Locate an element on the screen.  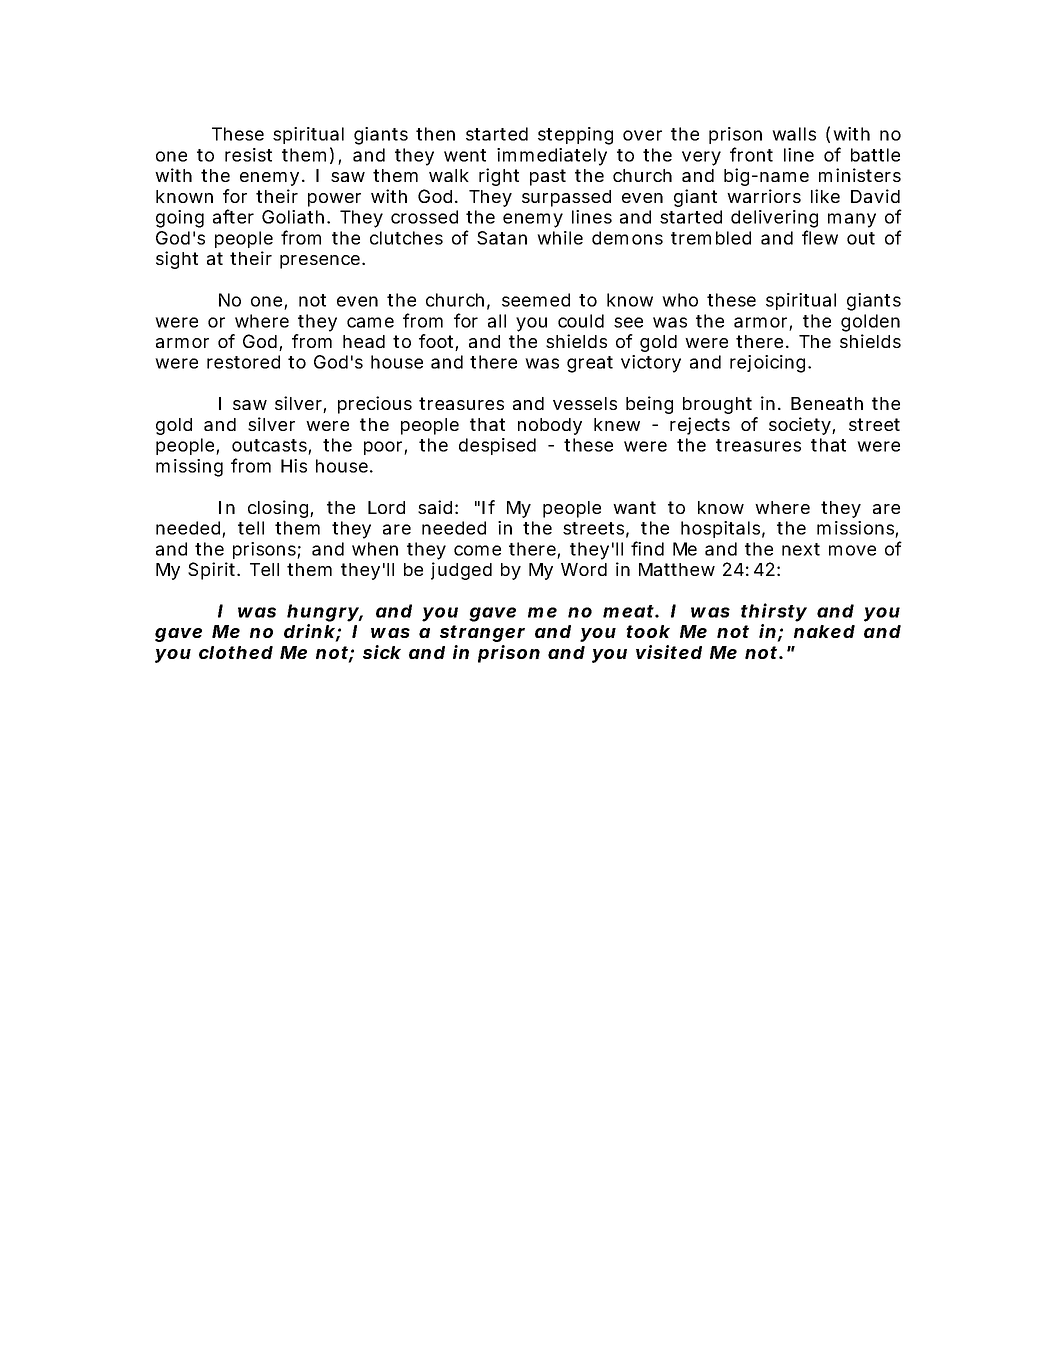
seemed is located at coordinates (536, 300).
